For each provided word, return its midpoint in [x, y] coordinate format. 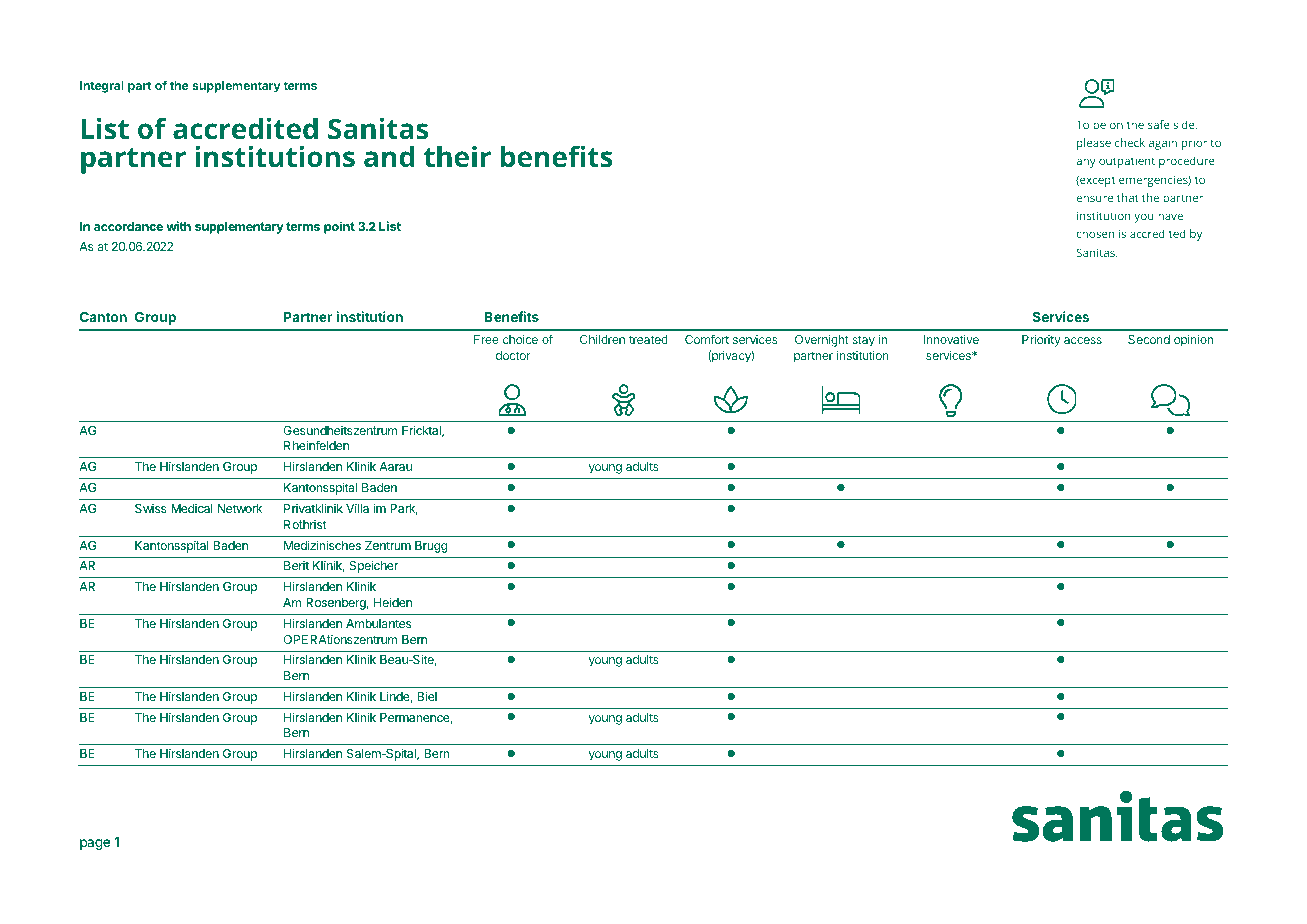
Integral [102, 87]
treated [648, 339]
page [95, 844]
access [1083, 340]
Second [1149, 339]
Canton [103, 316]
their [457, 157]
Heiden [393, 602]
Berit [296, 565]
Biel [427, 696]
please [1094, 144]
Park [404, 509]
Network [240, 508]
